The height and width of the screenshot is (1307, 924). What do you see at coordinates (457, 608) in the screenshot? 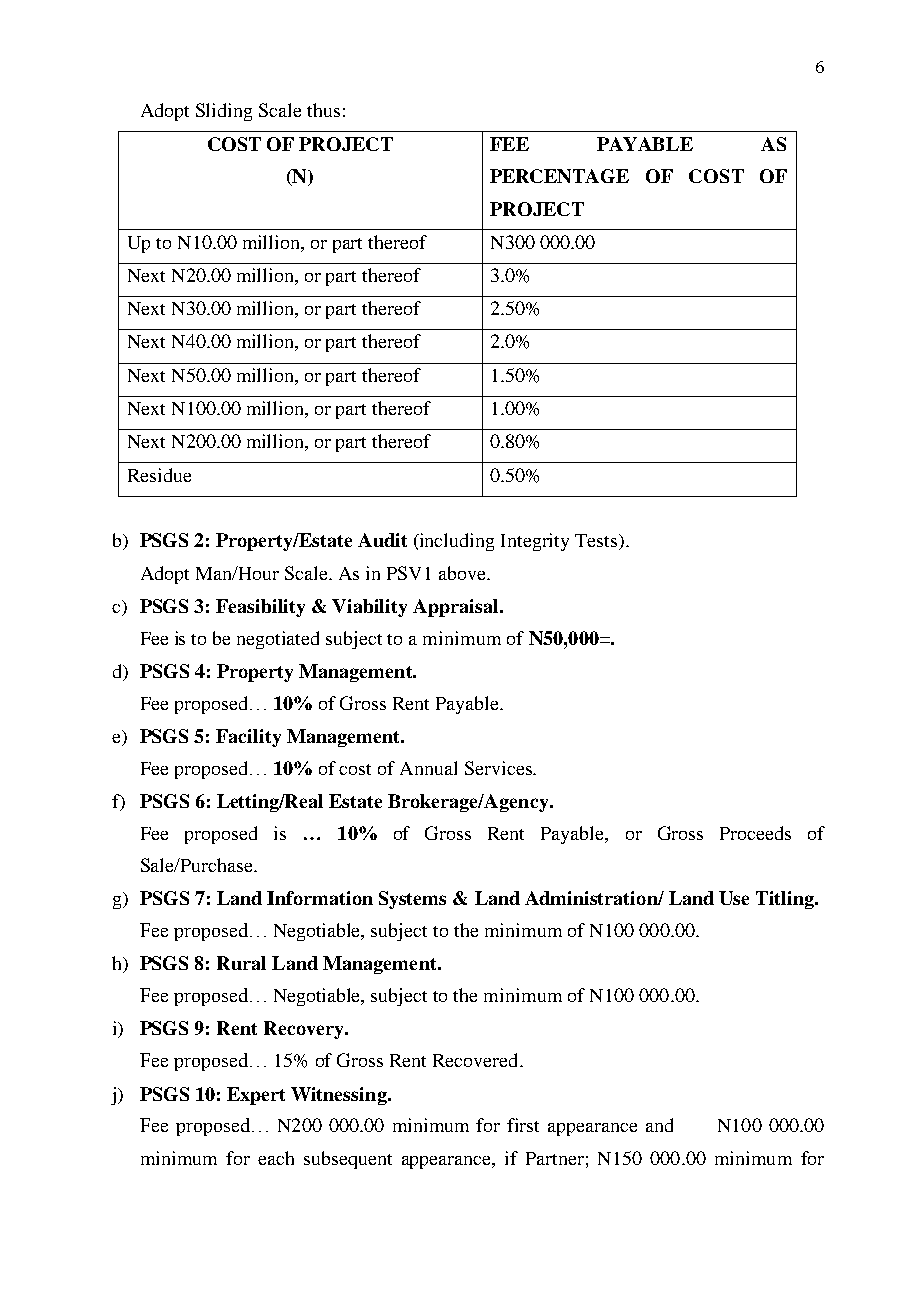
I see `Appraisal` at bounding box center [457, 608].
